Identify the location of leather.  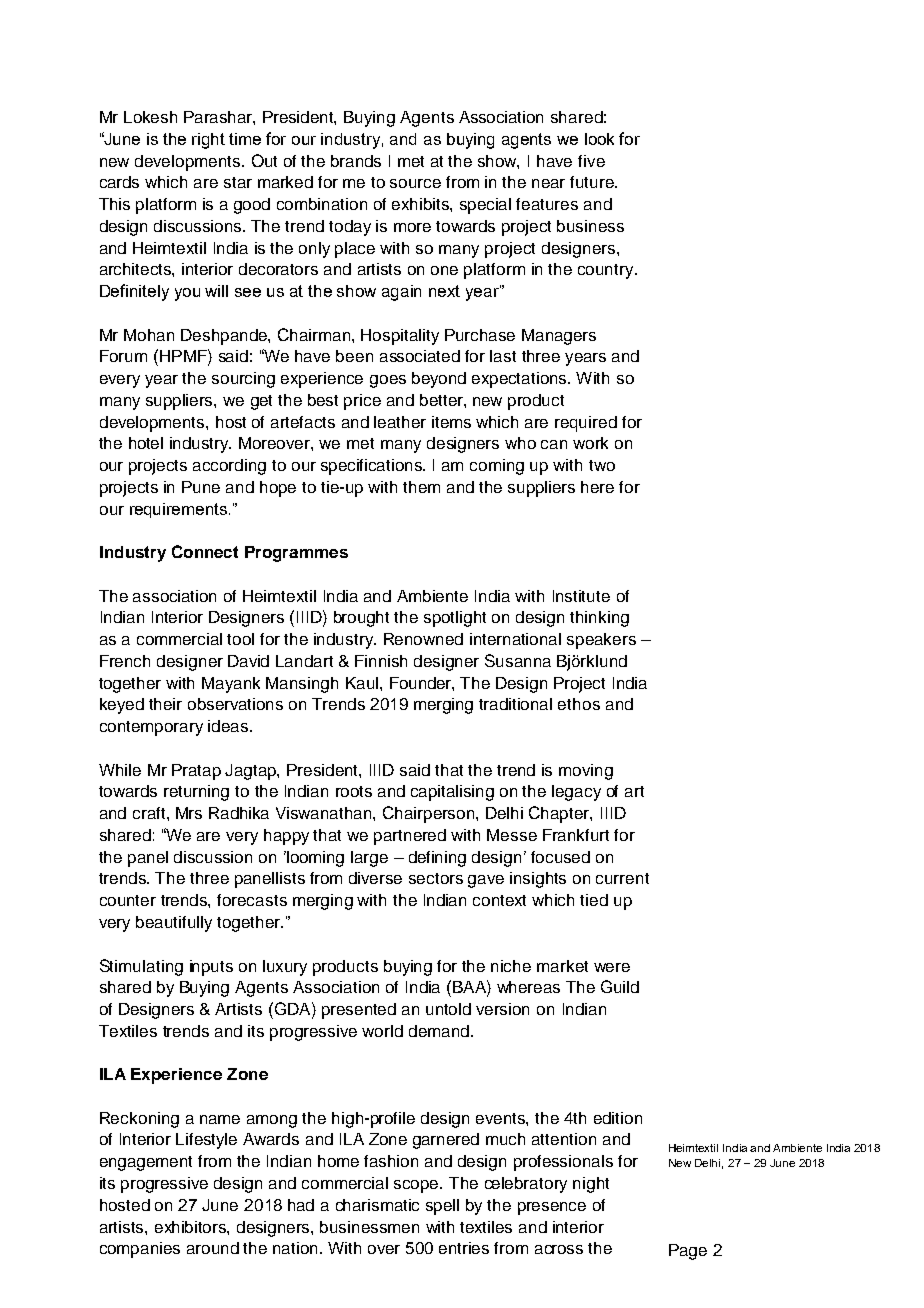
(400, 422).
